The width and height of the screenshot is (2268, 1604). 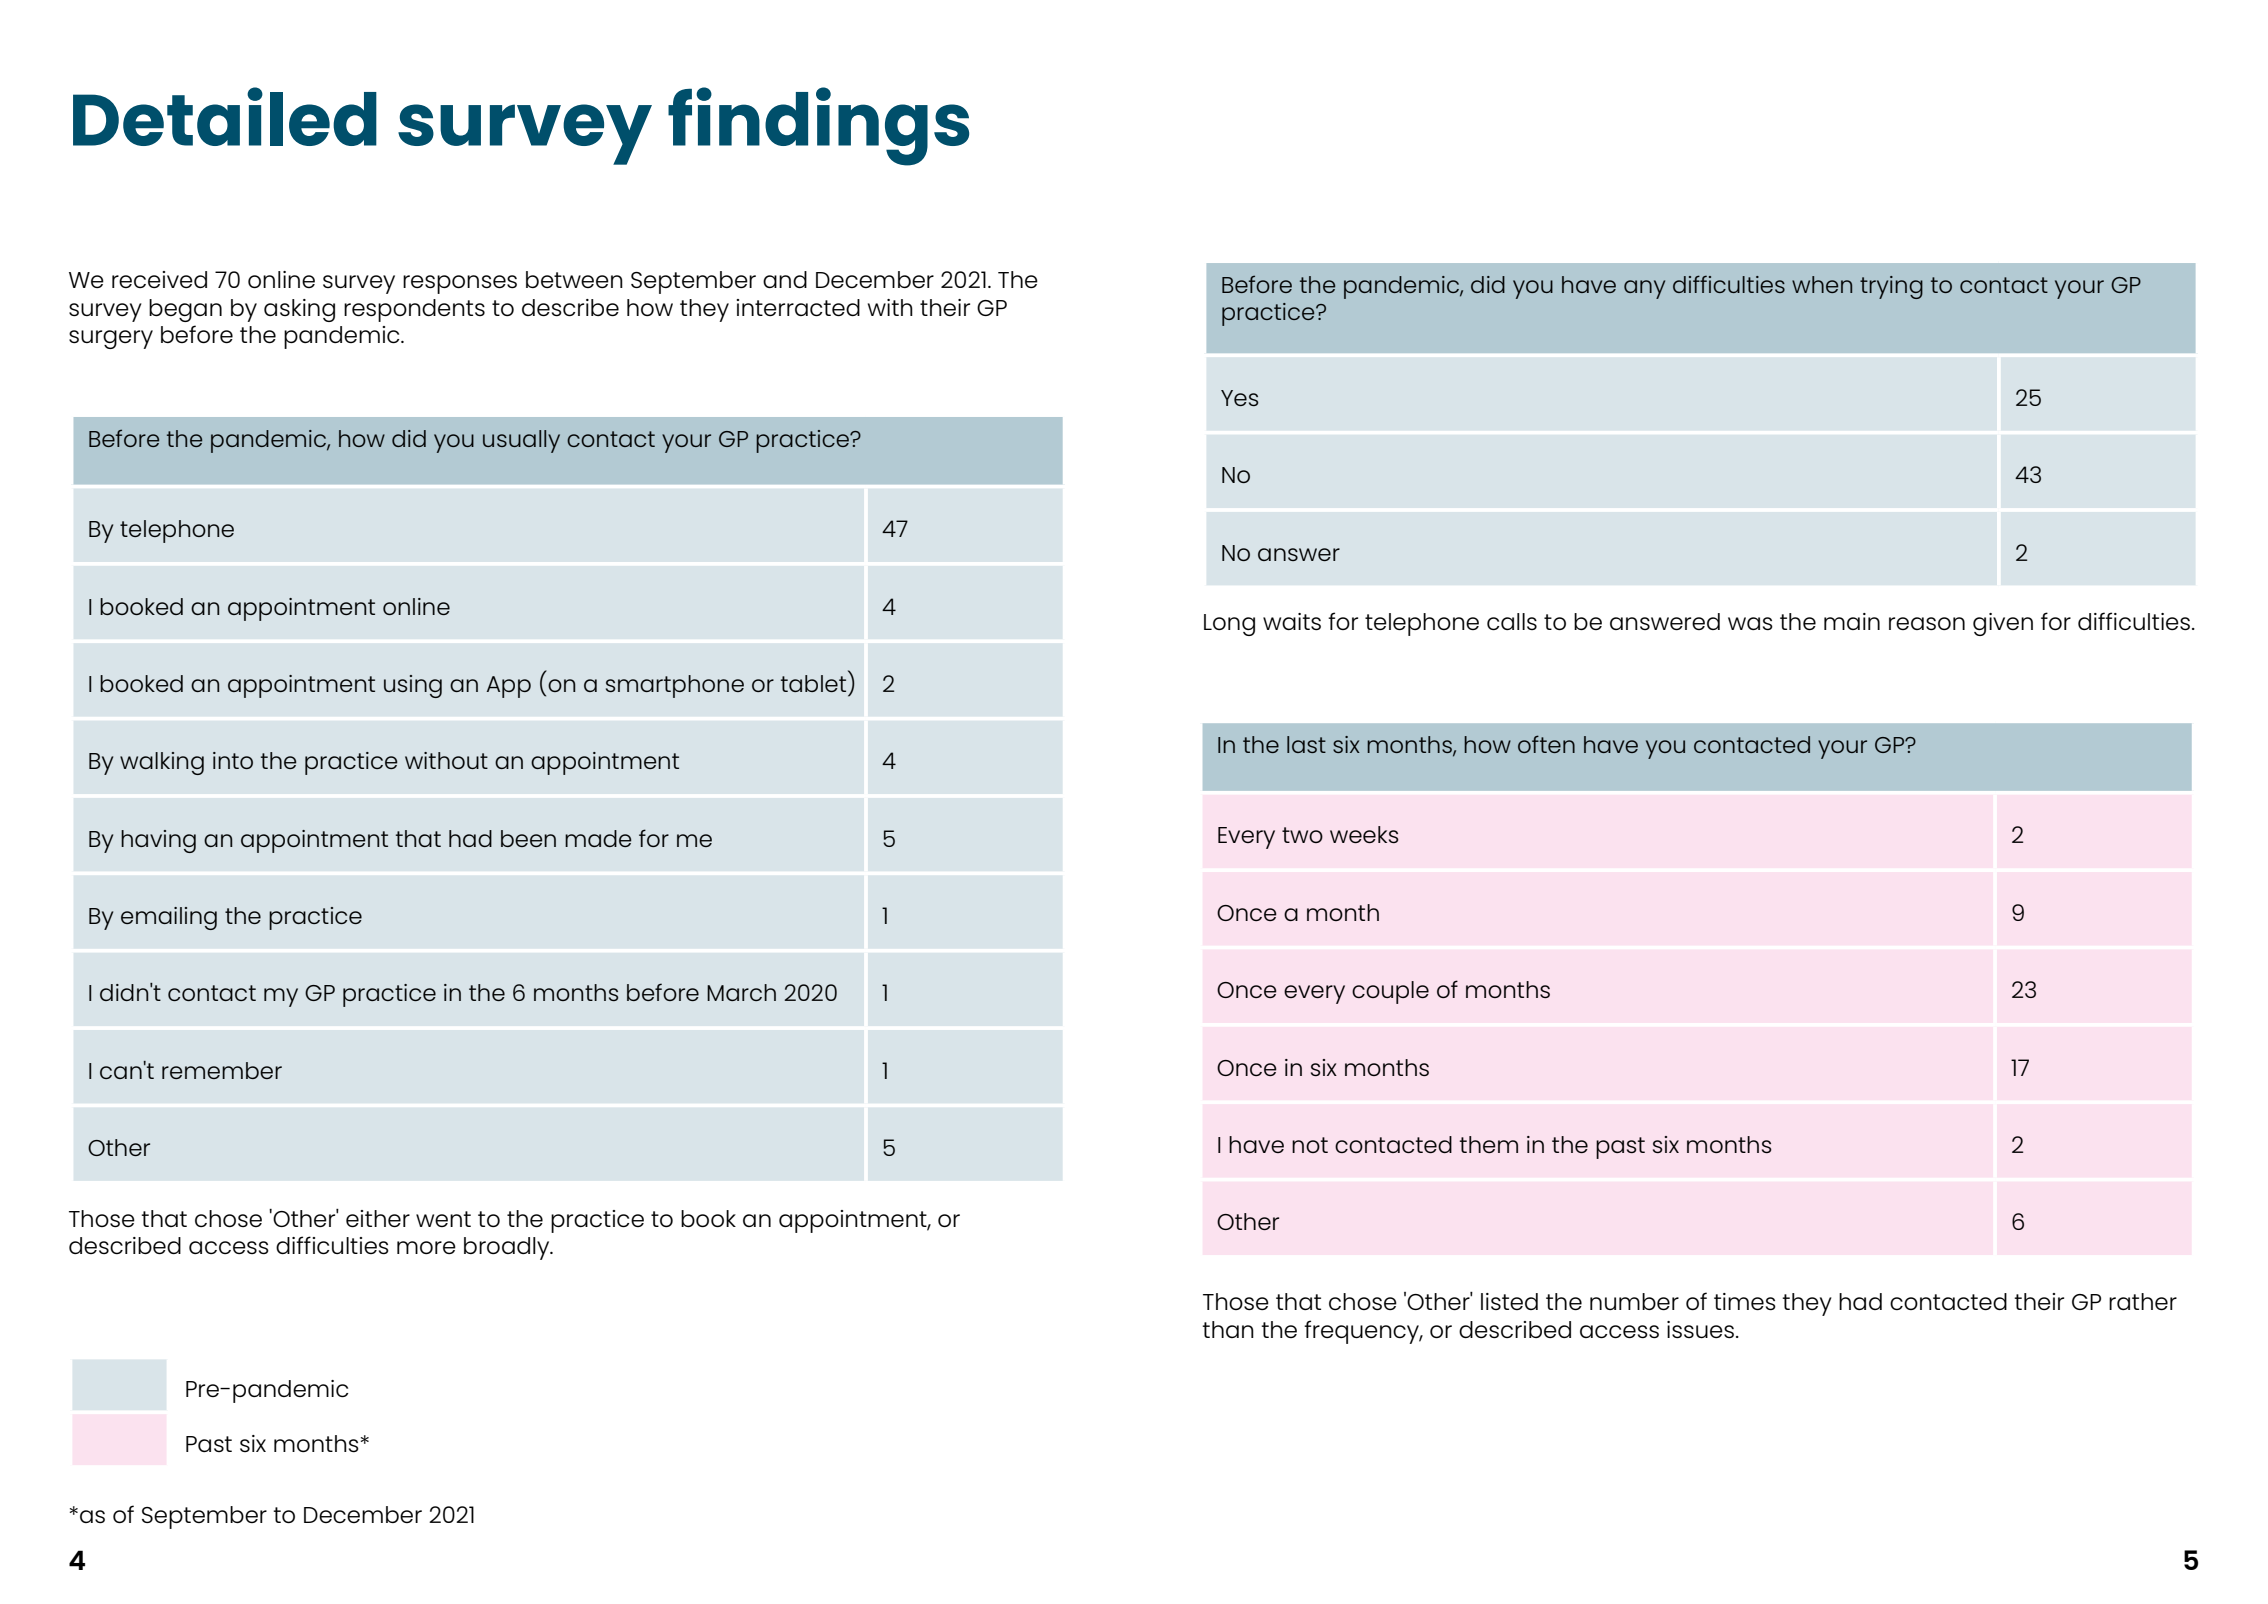 What do you see at coordinates (225, 116) in the screenshot?
I see `Detailed` at bounding box center [225, 116].
